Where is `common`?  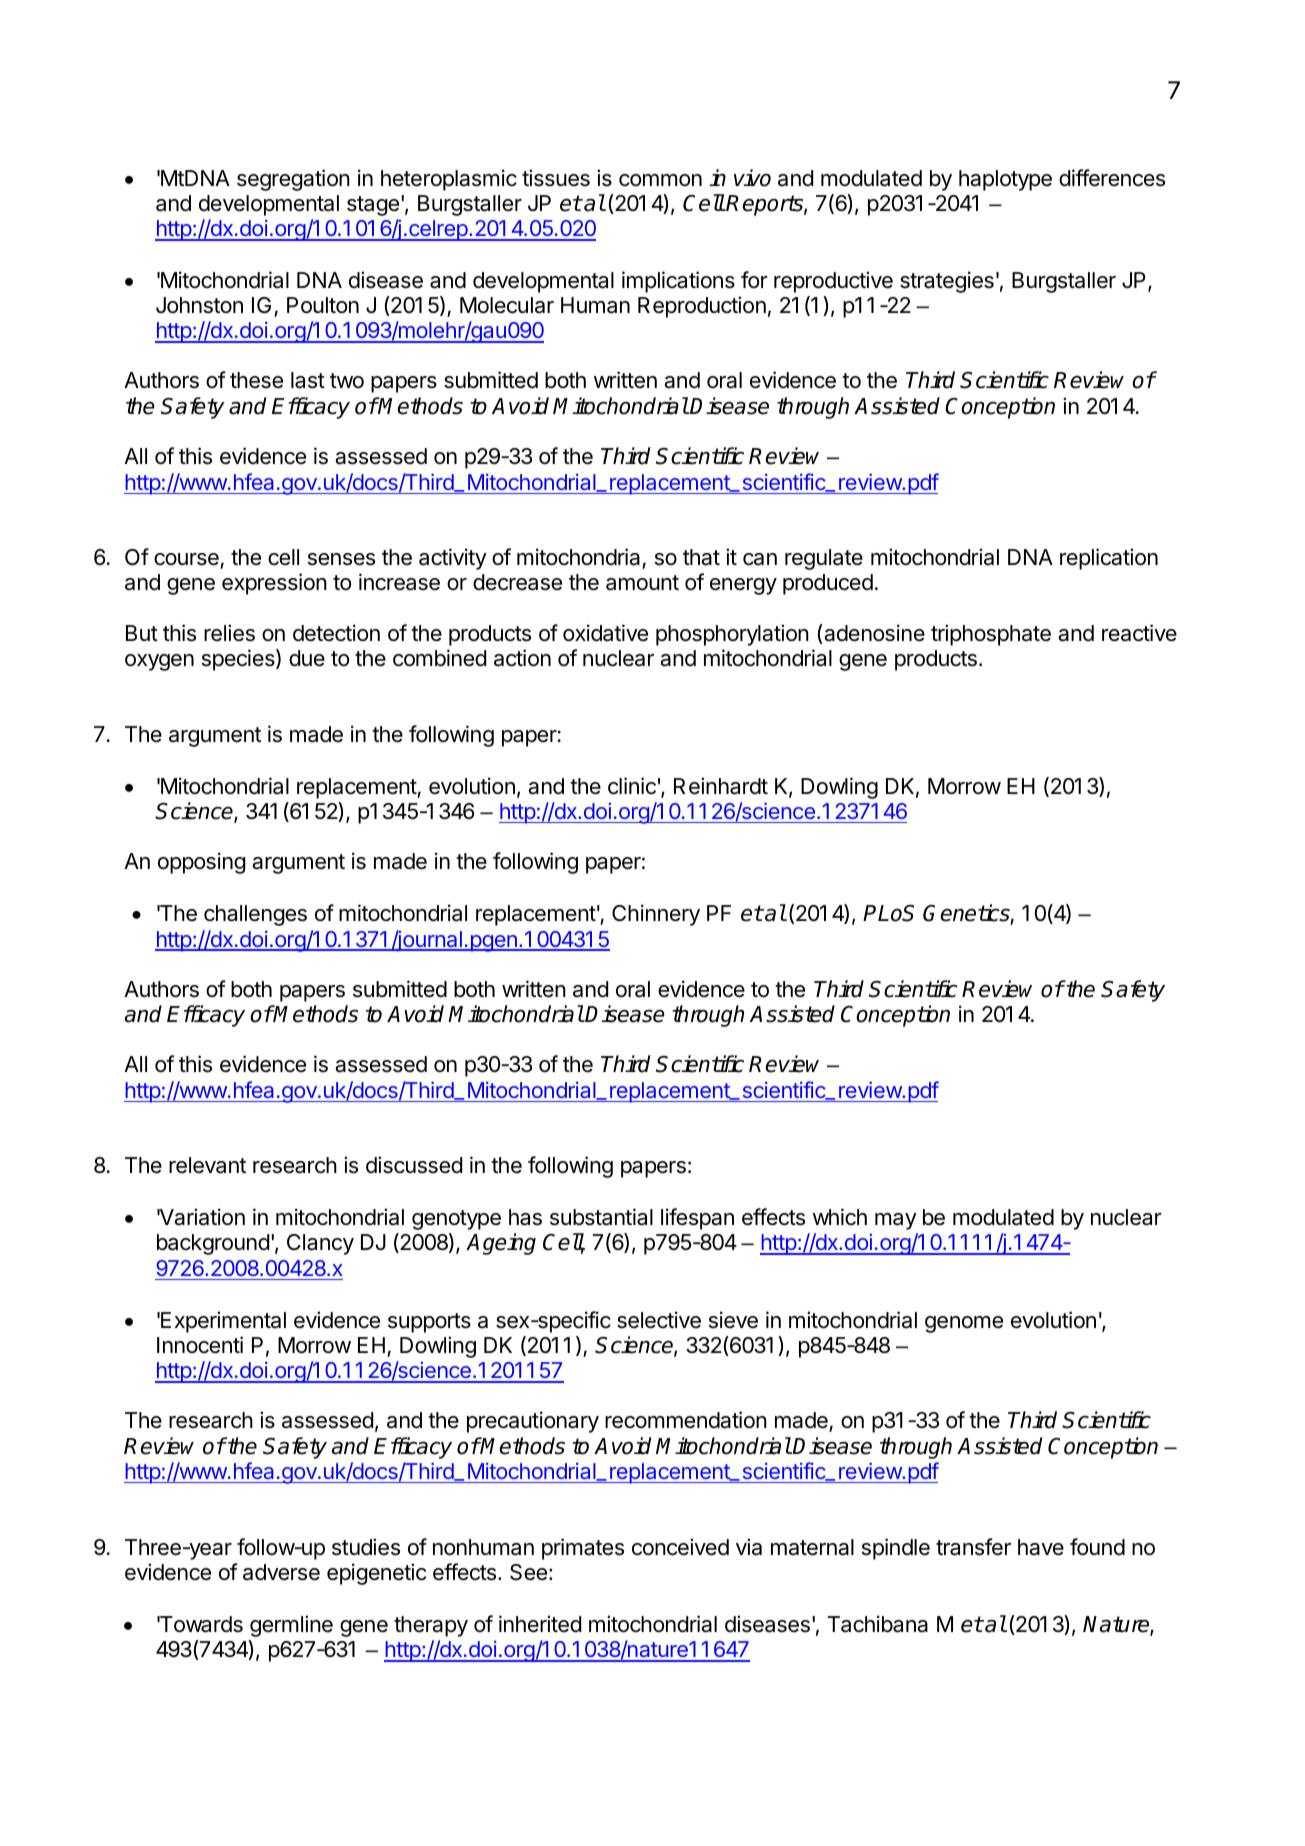
common is located at coordinates (660, 180).
